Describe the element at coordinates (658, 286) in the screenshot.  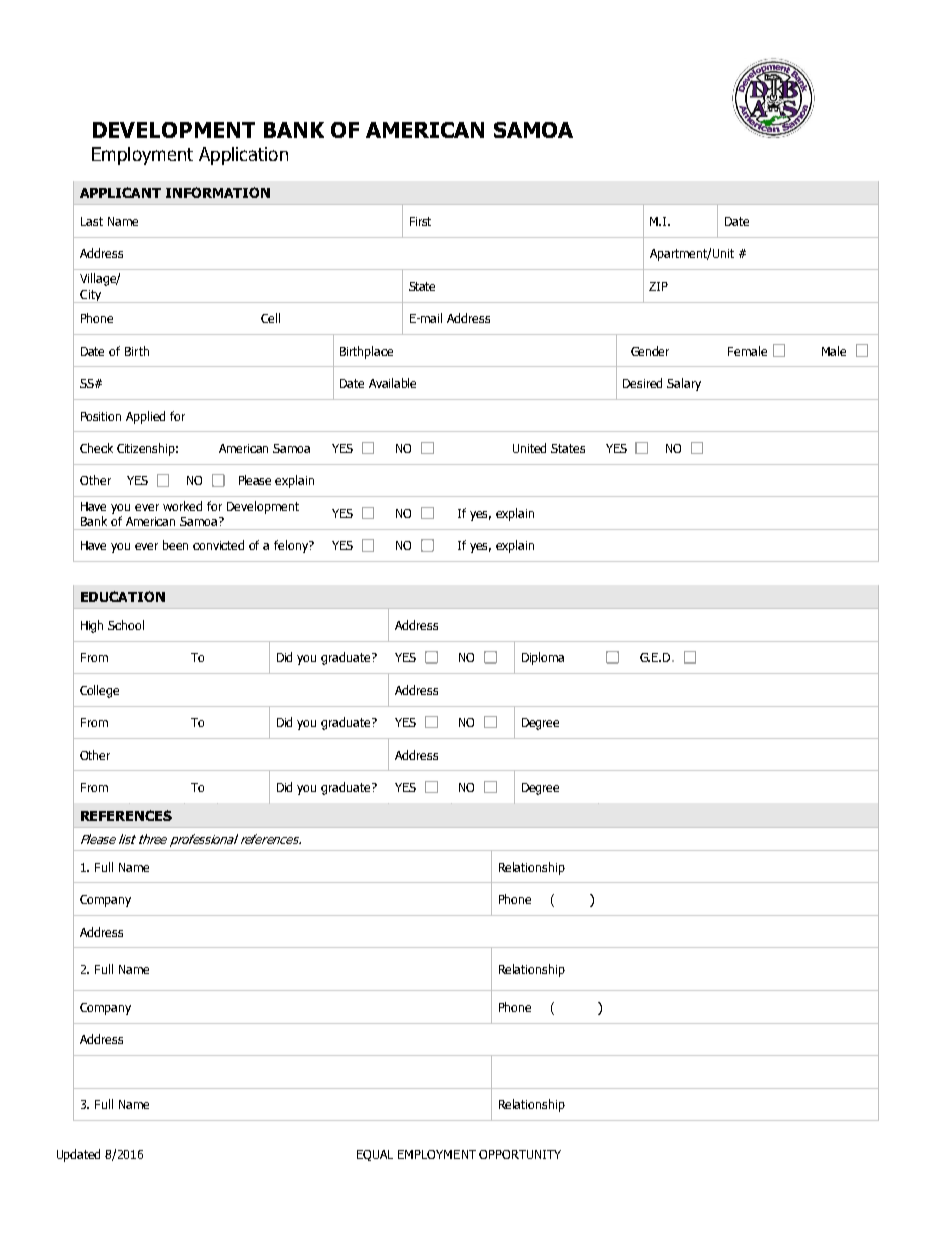
I see `ZIP` at that location.
